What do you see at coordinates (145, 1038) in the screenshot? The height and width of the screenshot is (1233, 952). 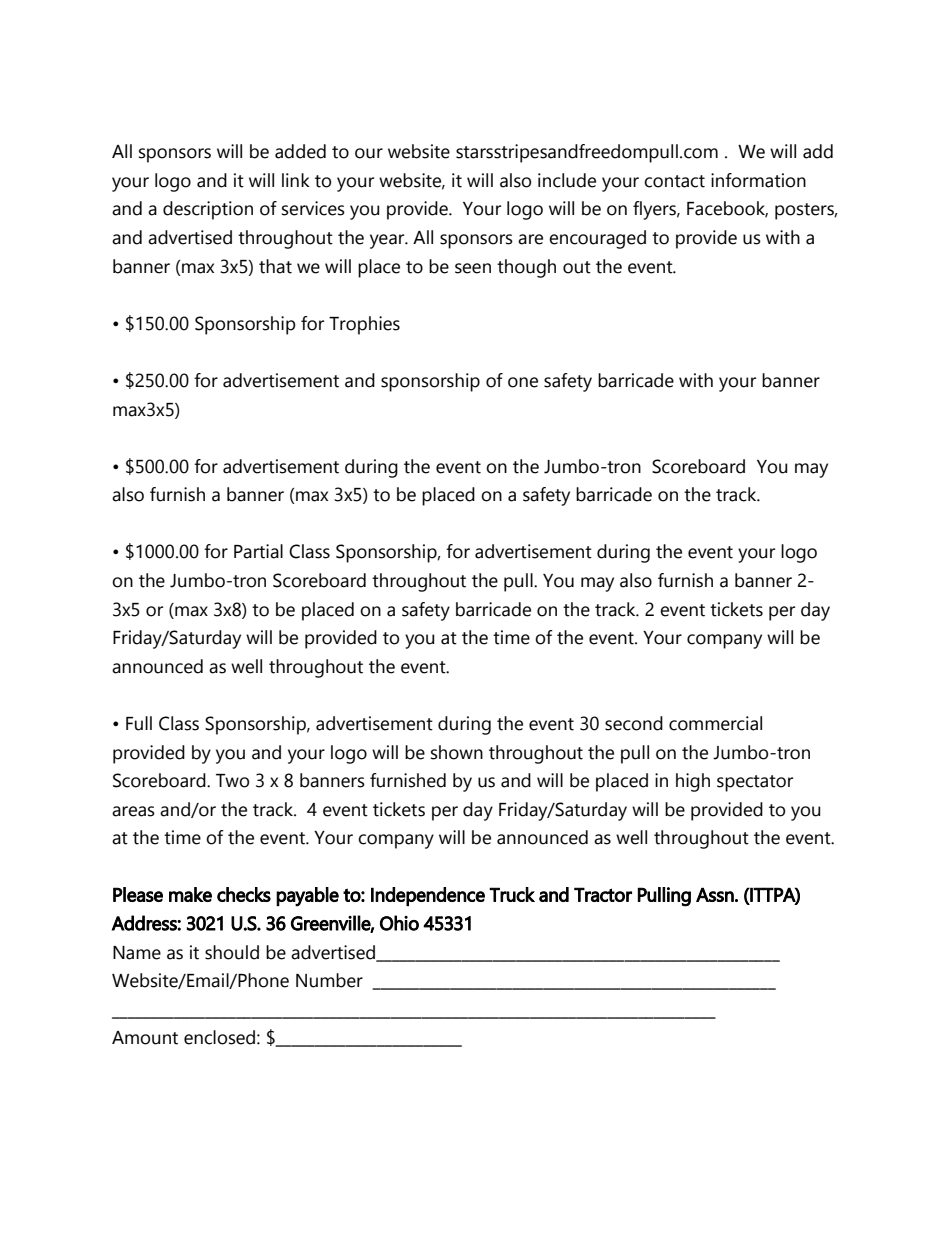 I see `Amount` at bounding box center [145, 1038].
